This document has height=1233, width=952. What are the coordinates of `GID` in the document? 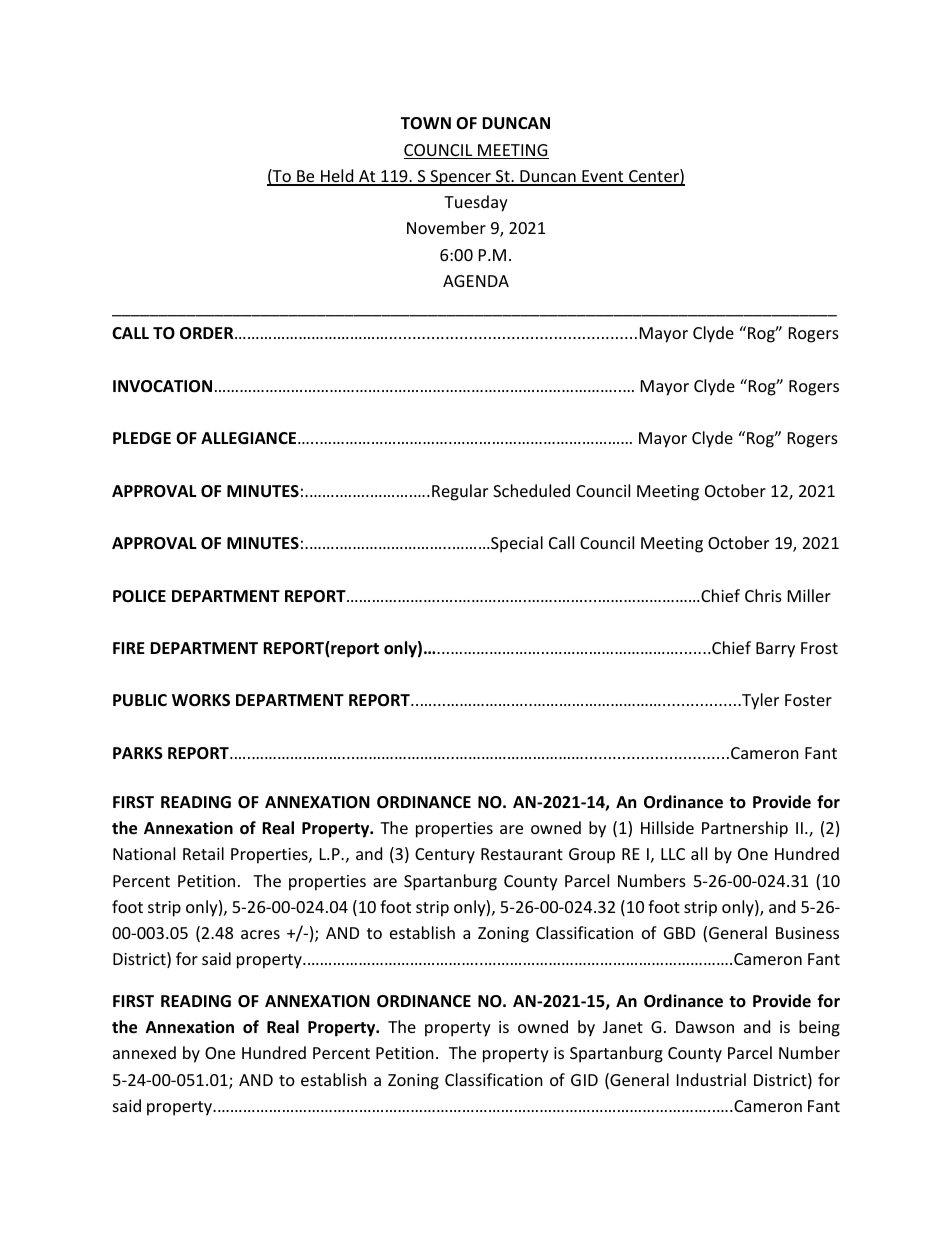 It's located at (584, 1080).
